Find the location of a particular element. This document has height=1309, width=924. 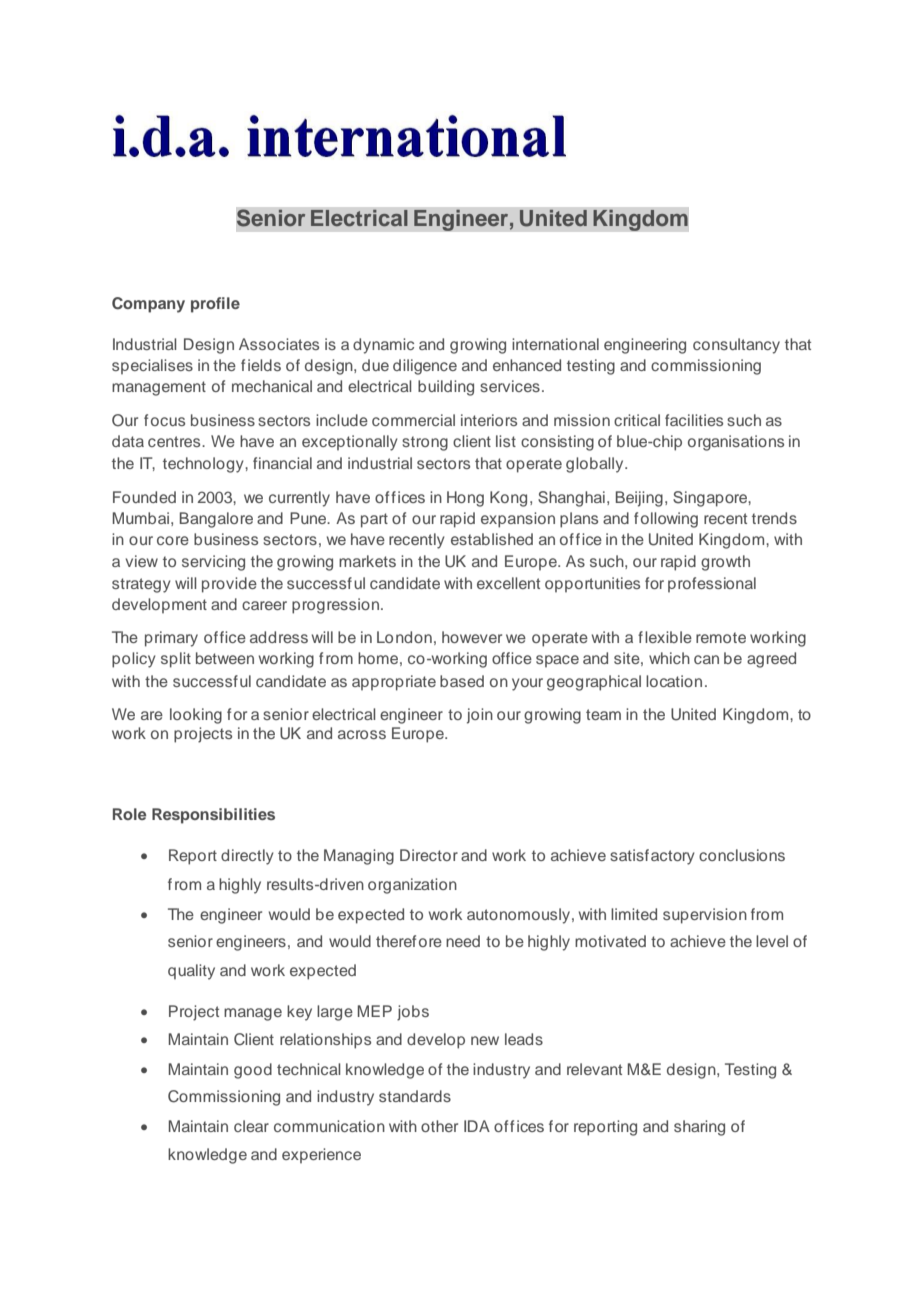

diligence is located at coordinates (425, 367).
